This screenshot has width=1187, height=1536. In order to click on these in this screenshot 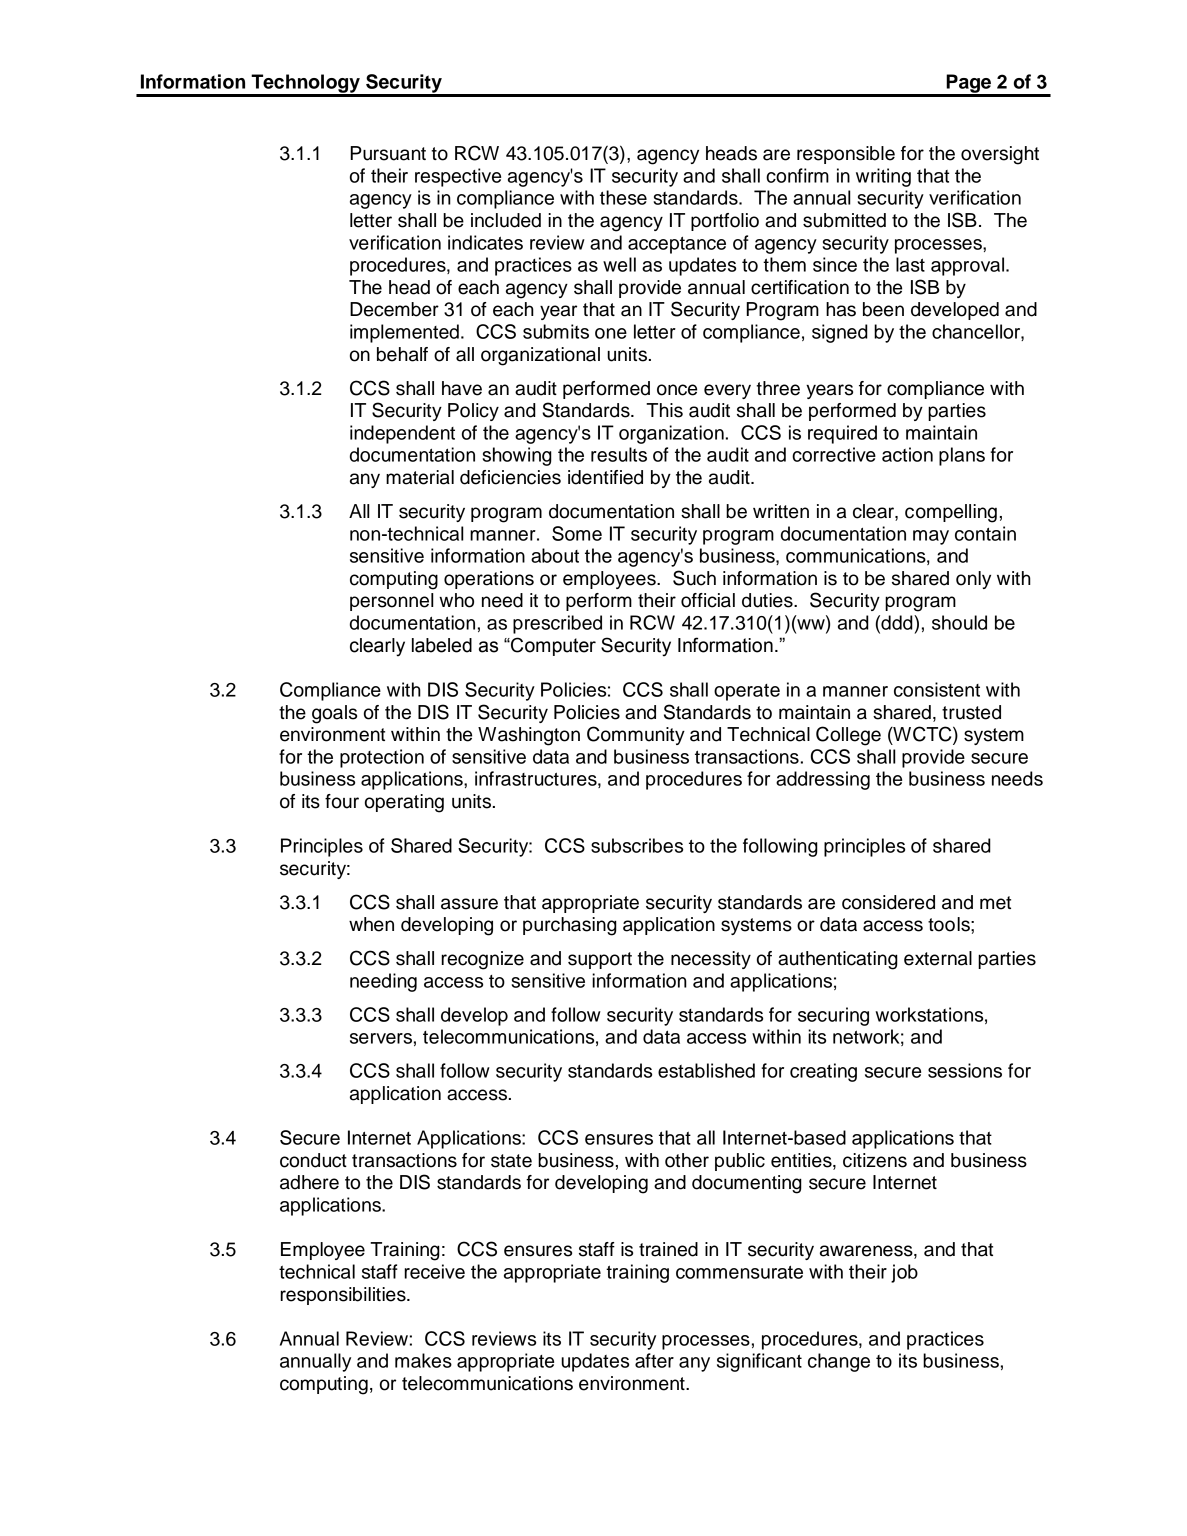, I will do `click(623, 197)`.
